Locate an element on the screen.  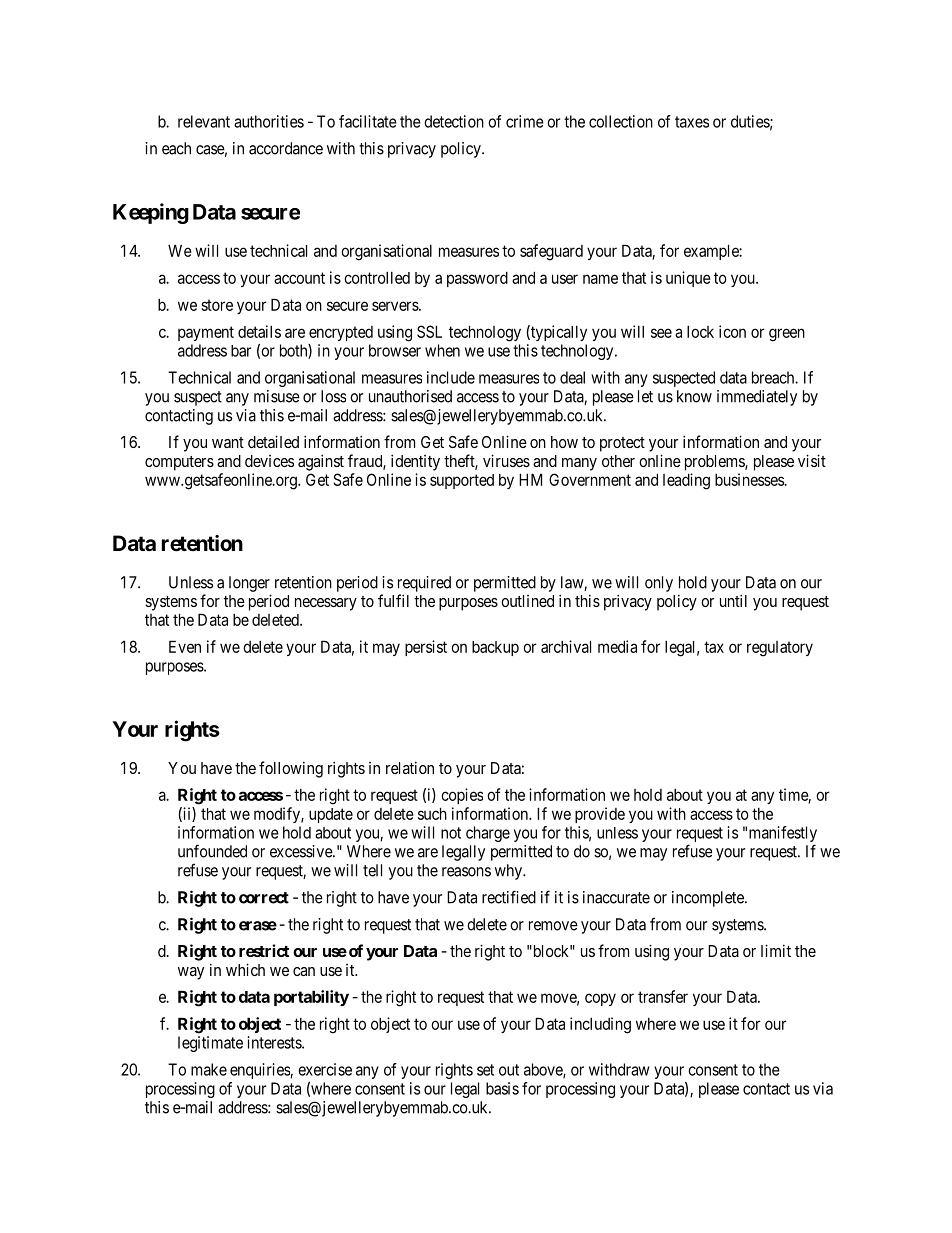
taxes is located at coordinates (692, 122).
